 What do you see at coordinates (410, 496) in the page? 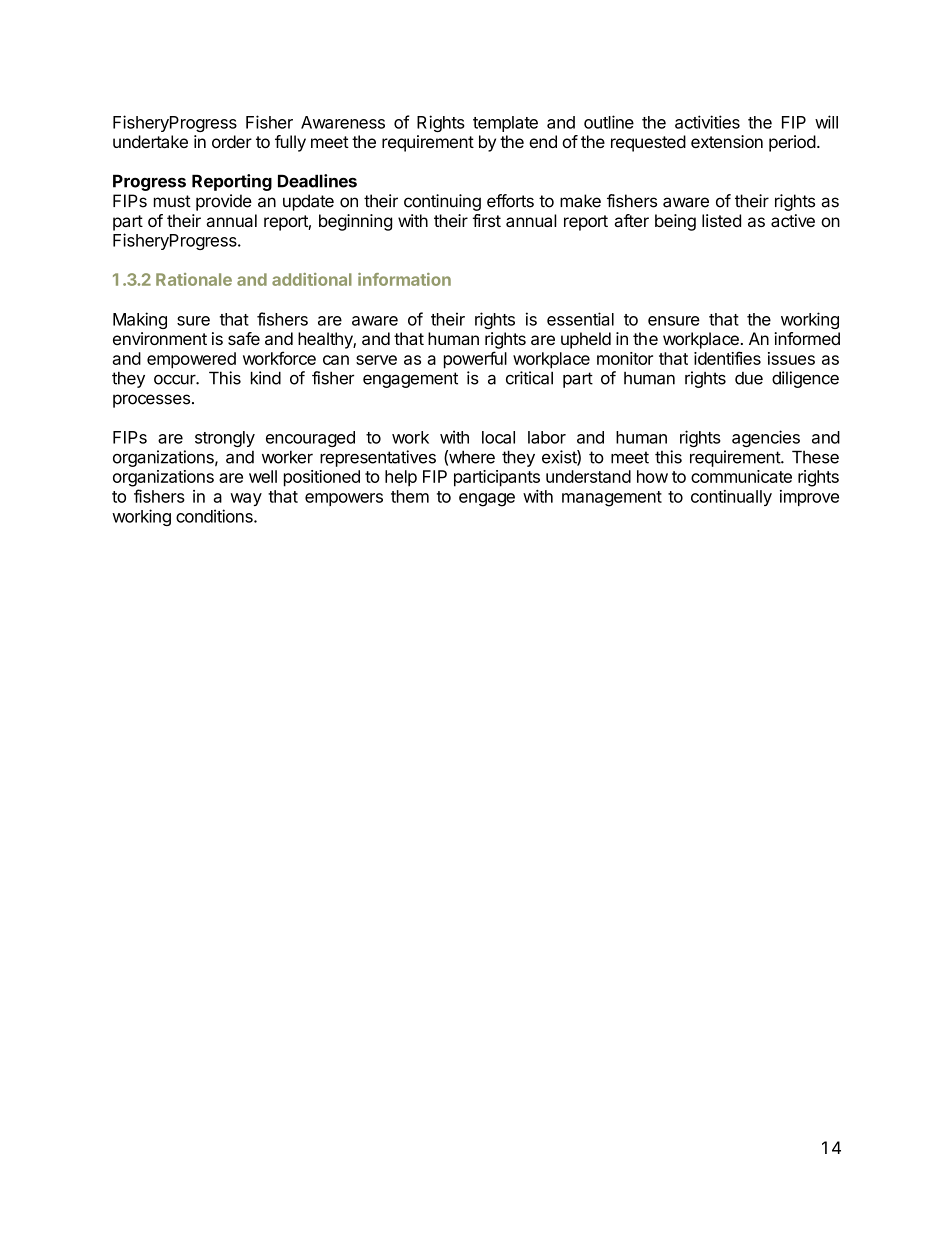
I see `them` at bounding box center [410, 496].
